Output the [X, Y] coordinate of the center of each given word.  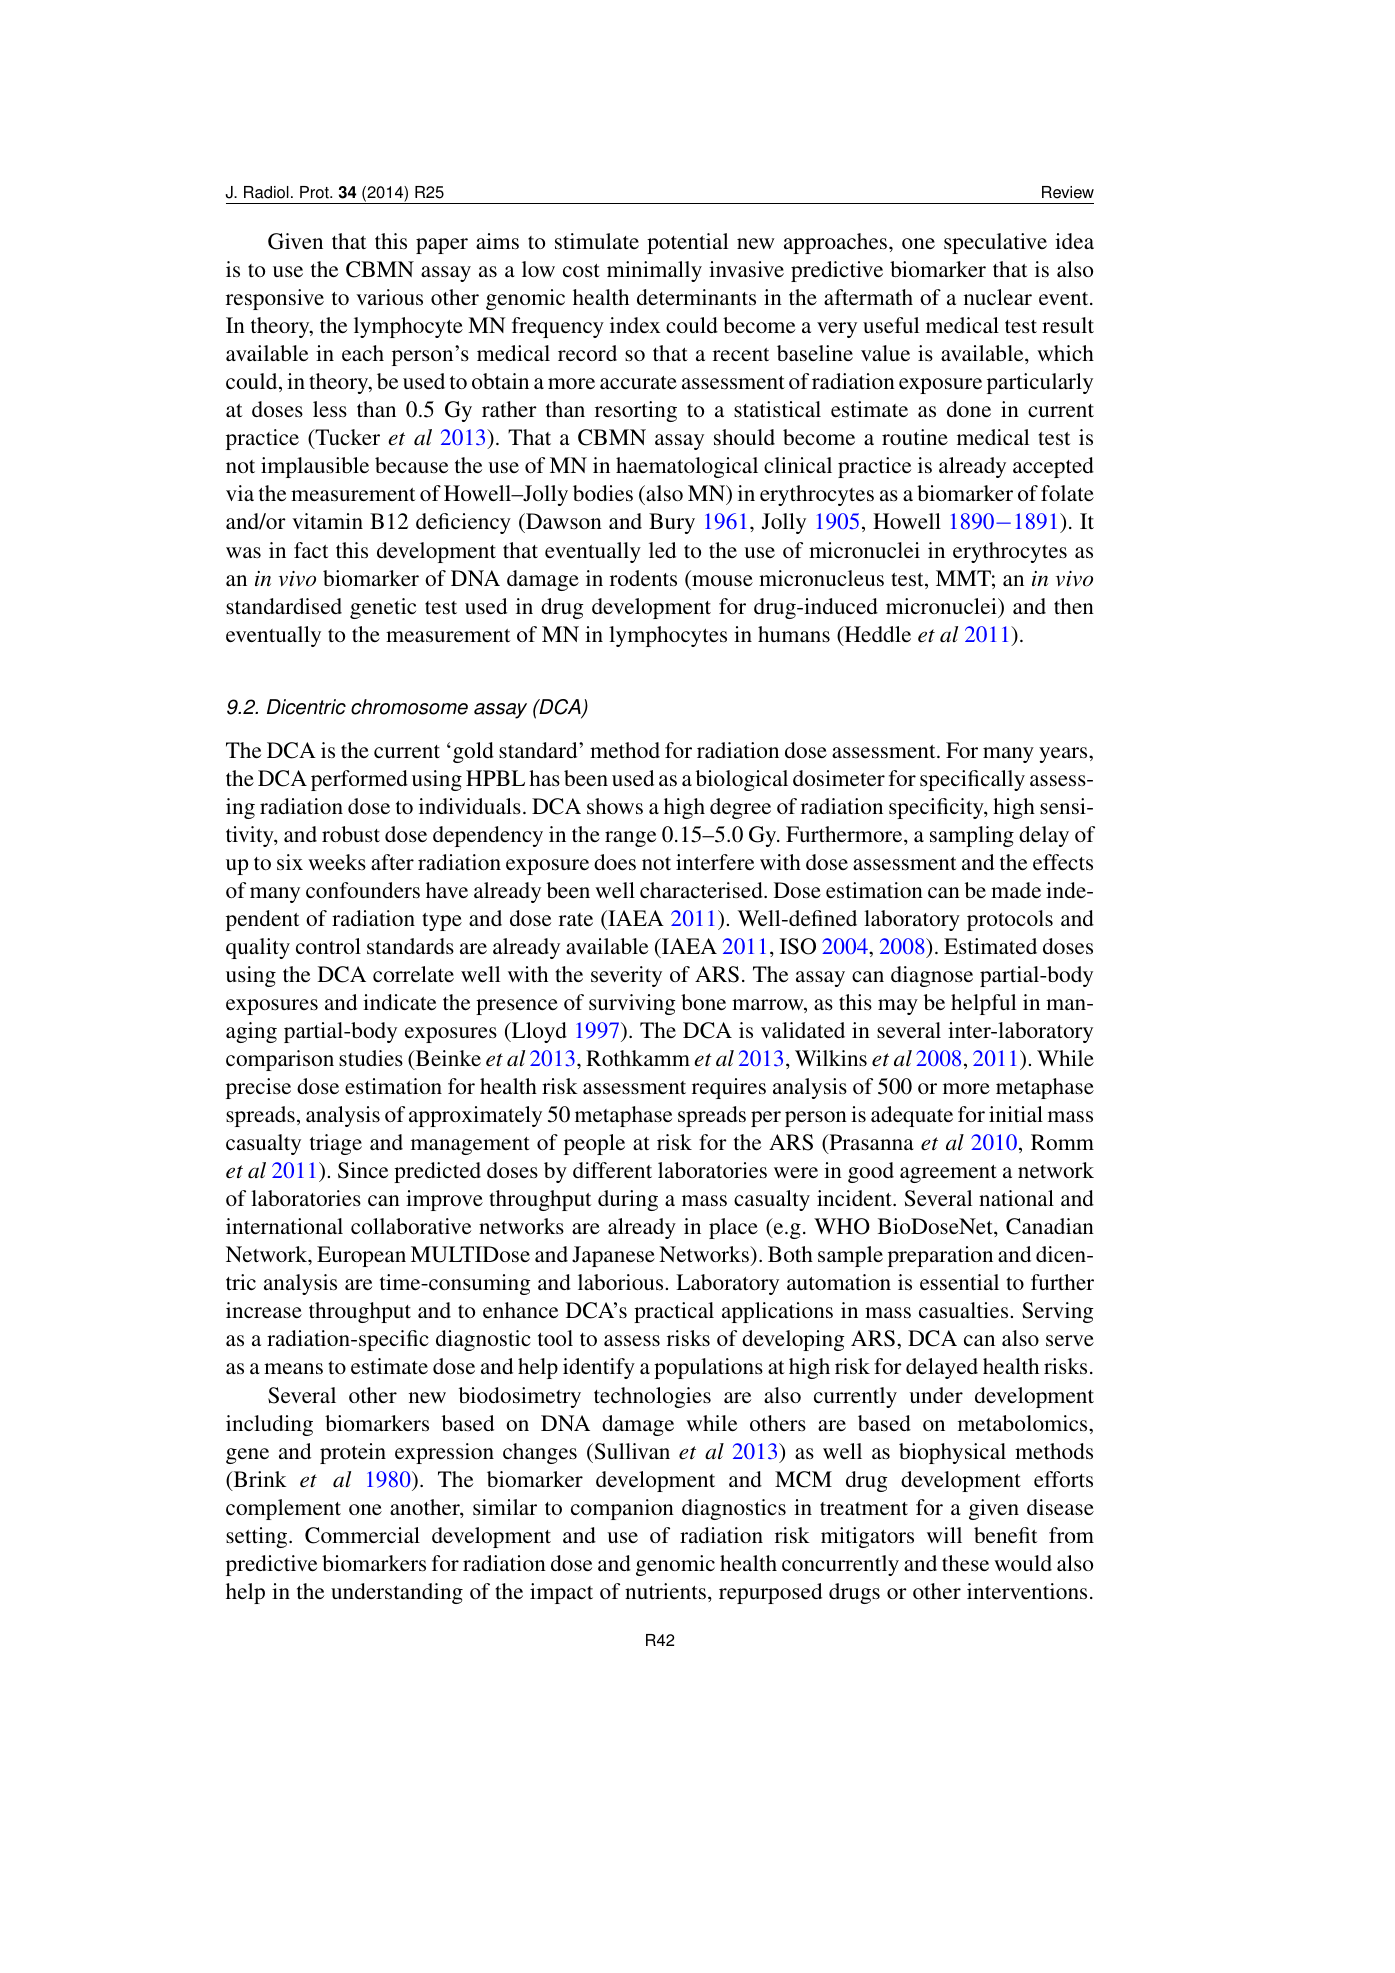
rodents [643, 578]
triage [336, 1144]
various [389, 297]
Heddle [876, 635]
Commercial [362, 1535]
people [594, 1144]
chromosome [409, 707]
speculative [995, 243]
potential [687, 243]
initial [1016, 1114]
